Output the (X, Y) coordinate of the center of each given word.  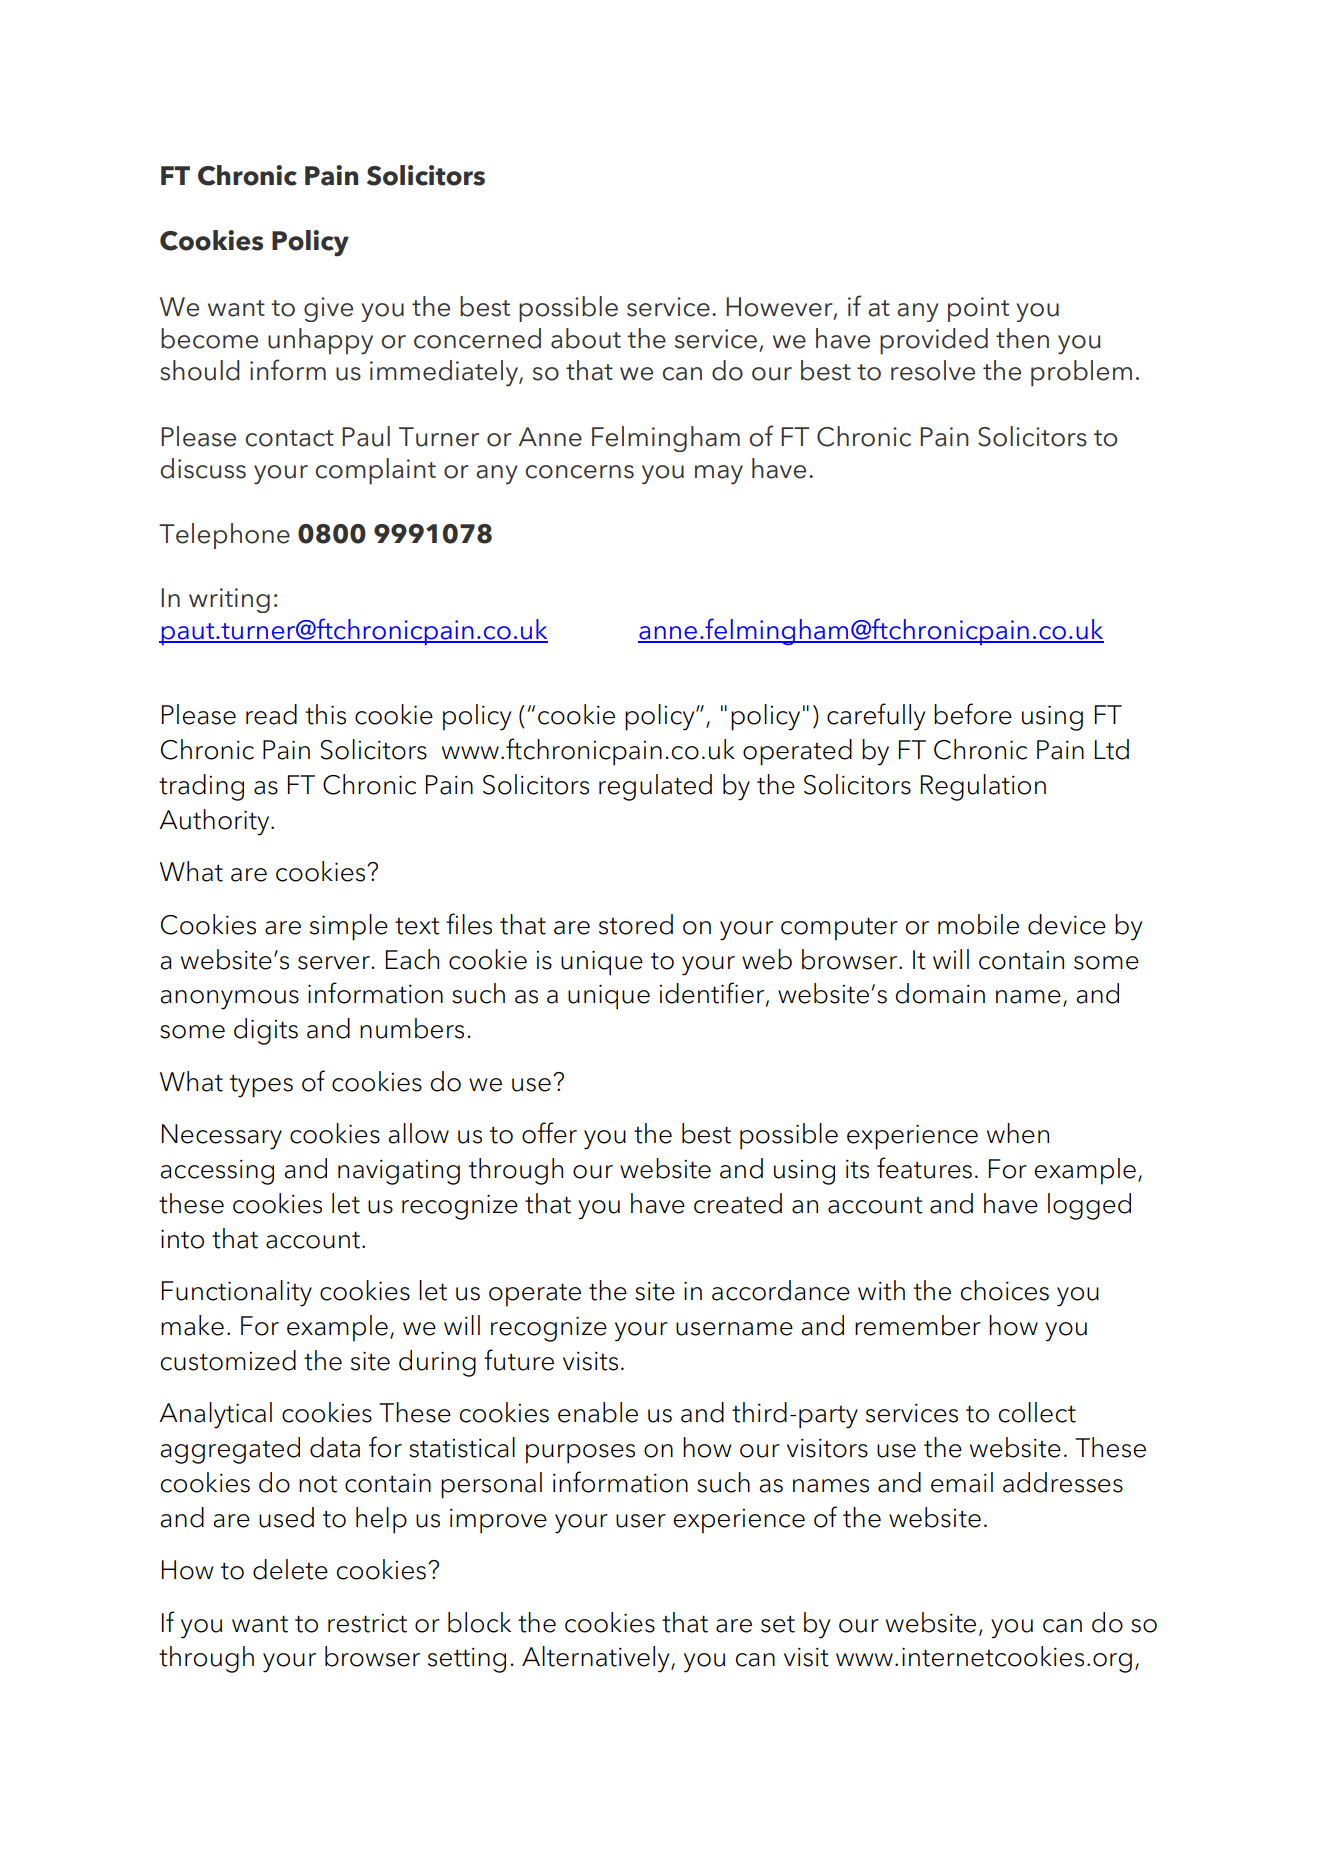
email (962, 1482)
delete (290, 1569)
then (1022, 338)
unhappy (320, 341)
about (586, 338)
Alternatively (597, 1659)
